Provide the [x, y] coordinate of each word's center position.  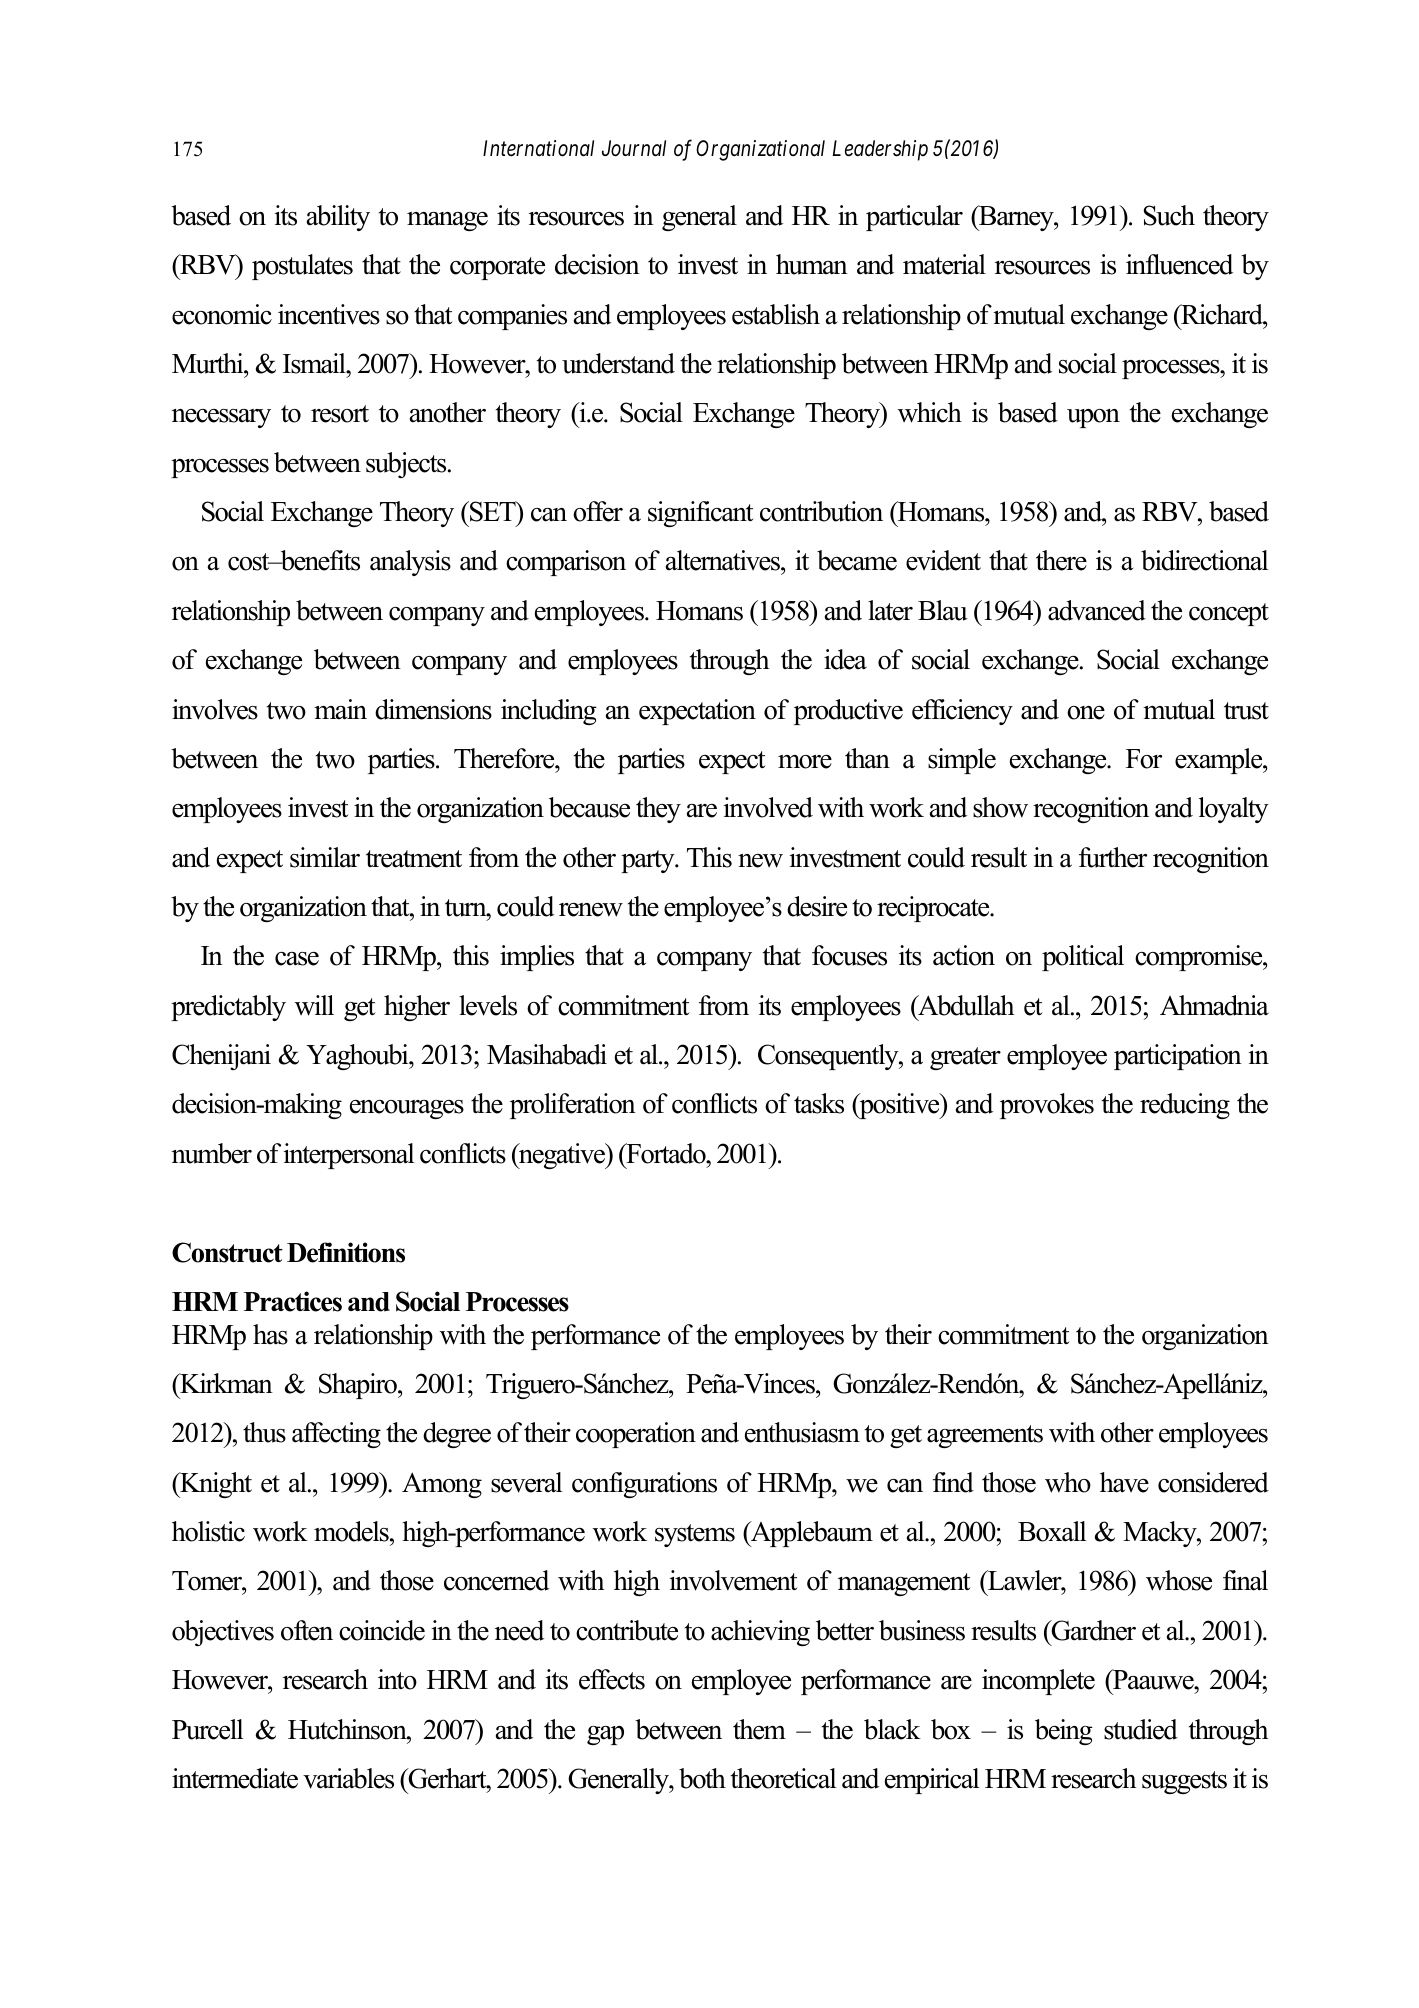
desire [817, 906]
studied [1141, 1729]
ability [338, 218]
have [1124, 1482]
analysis [410, 563]
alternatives [724, 560]
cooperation [636, 1435]
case [297, 959]
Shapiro [359, 1386]
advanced [1097, 610]
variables [348, 1778]
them [759, 1729]
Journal [634, 148]
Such [1169, 215]
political [1083, 958]
